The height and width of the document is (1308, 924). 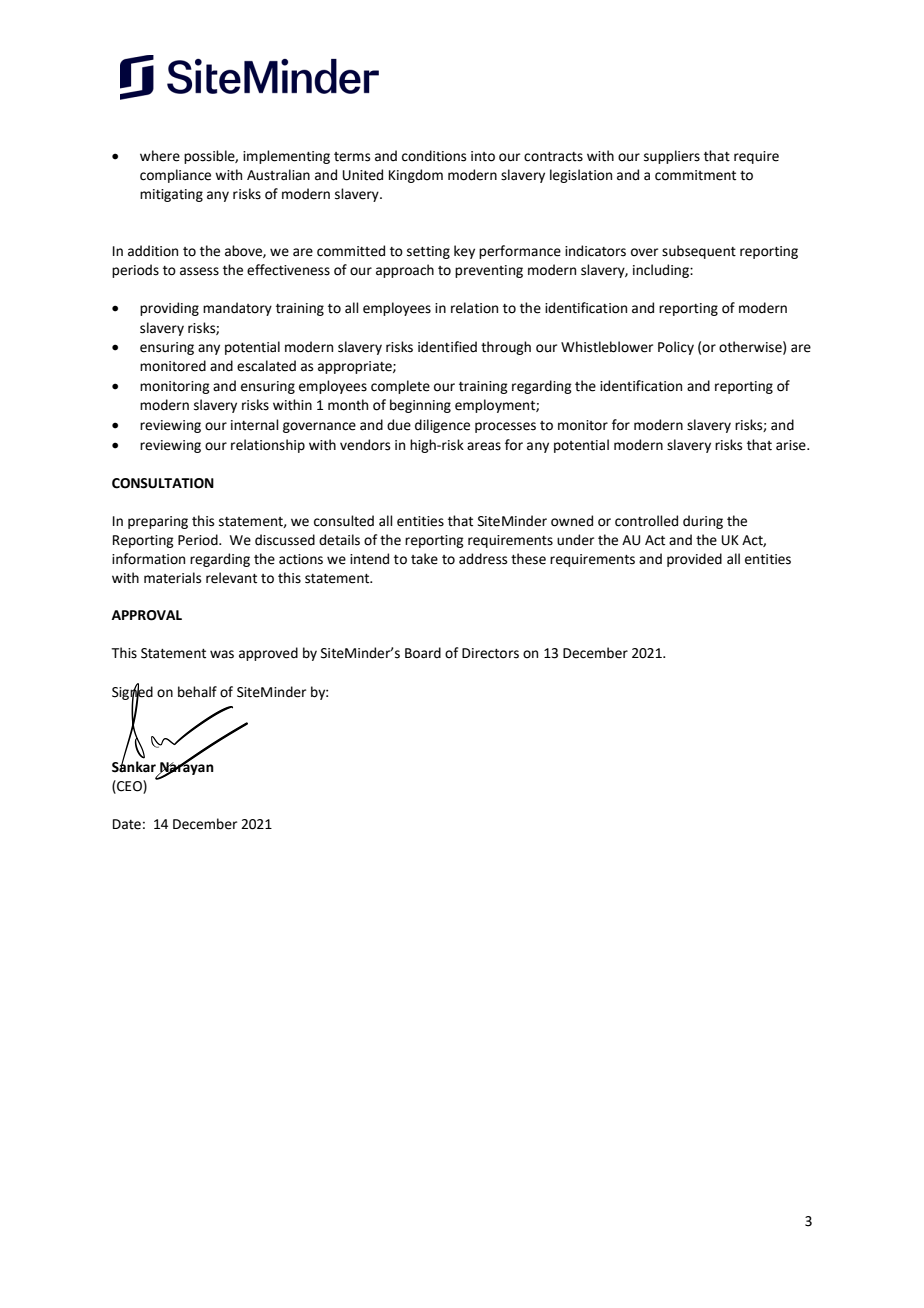 What do you see at coordinates (676, 348) in the document?
I see `Policy` at bounding box center [676, 348].
